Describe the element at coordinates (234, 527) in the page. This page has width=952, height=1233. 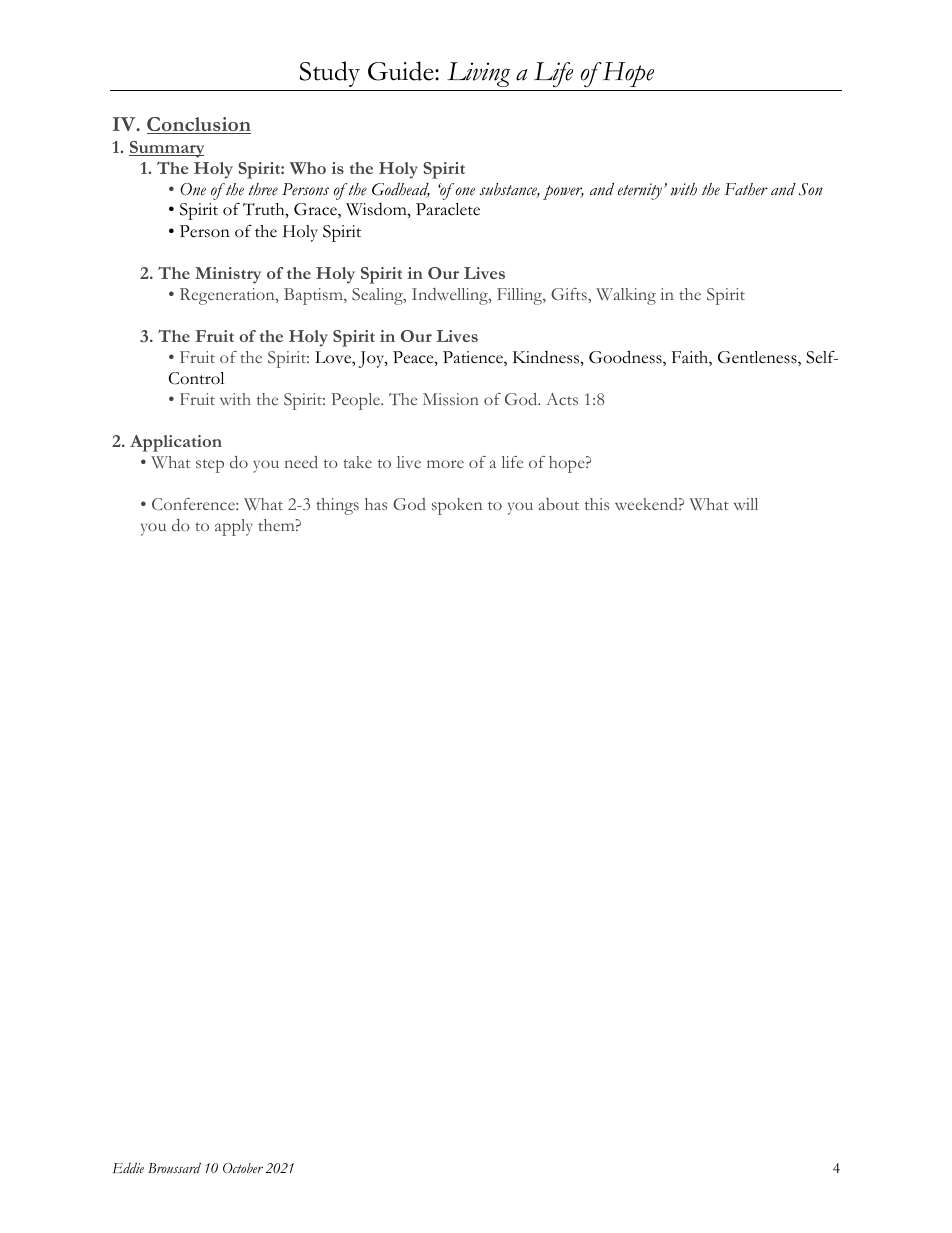
I see `apply` at that location.
